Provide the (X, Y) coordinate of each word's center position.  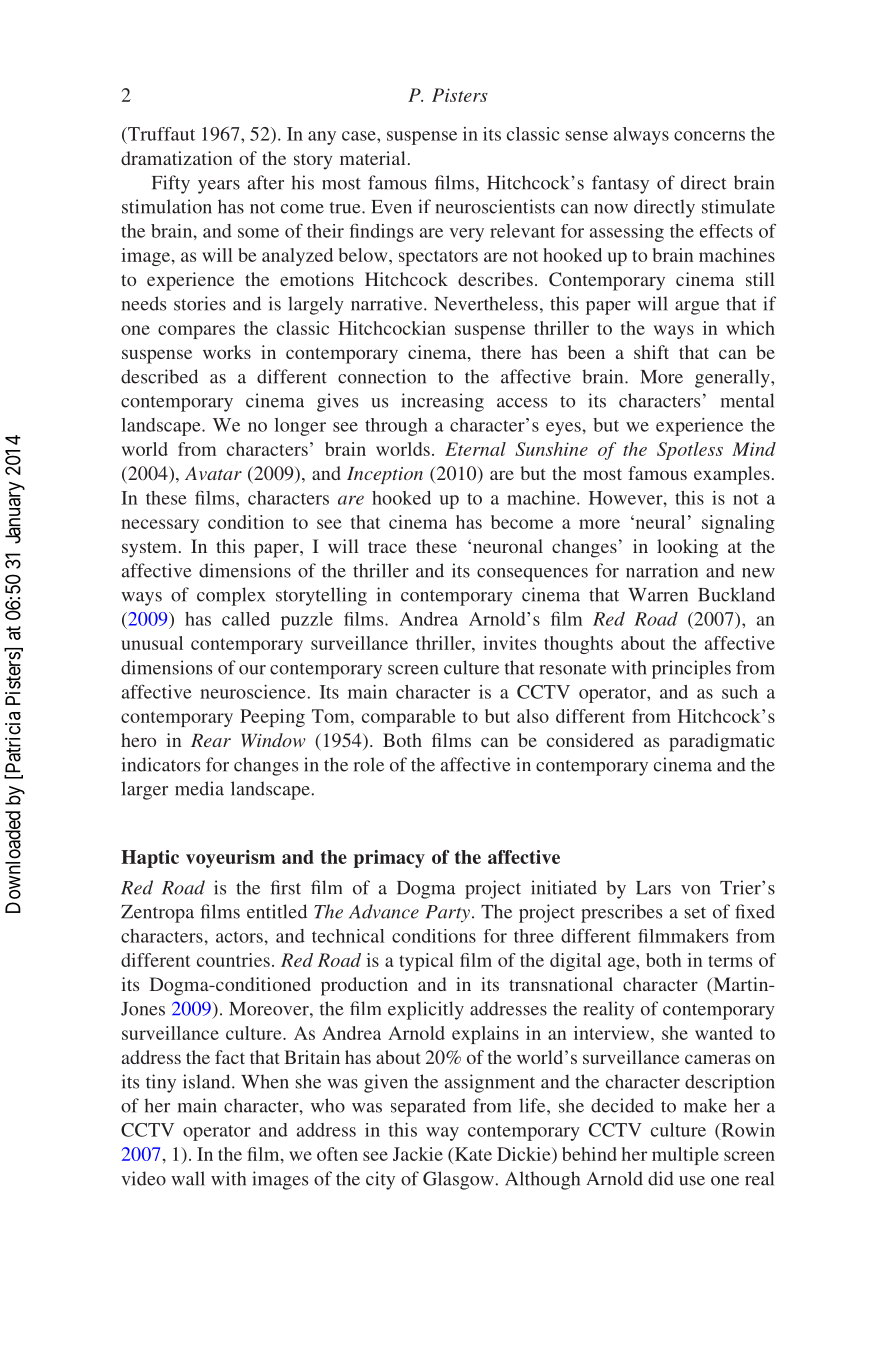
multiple (685, 1156)
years (219, 187)
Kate (472, 1154)
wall (188, 1178)
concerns (709, 136)
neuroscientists (495, 206)
